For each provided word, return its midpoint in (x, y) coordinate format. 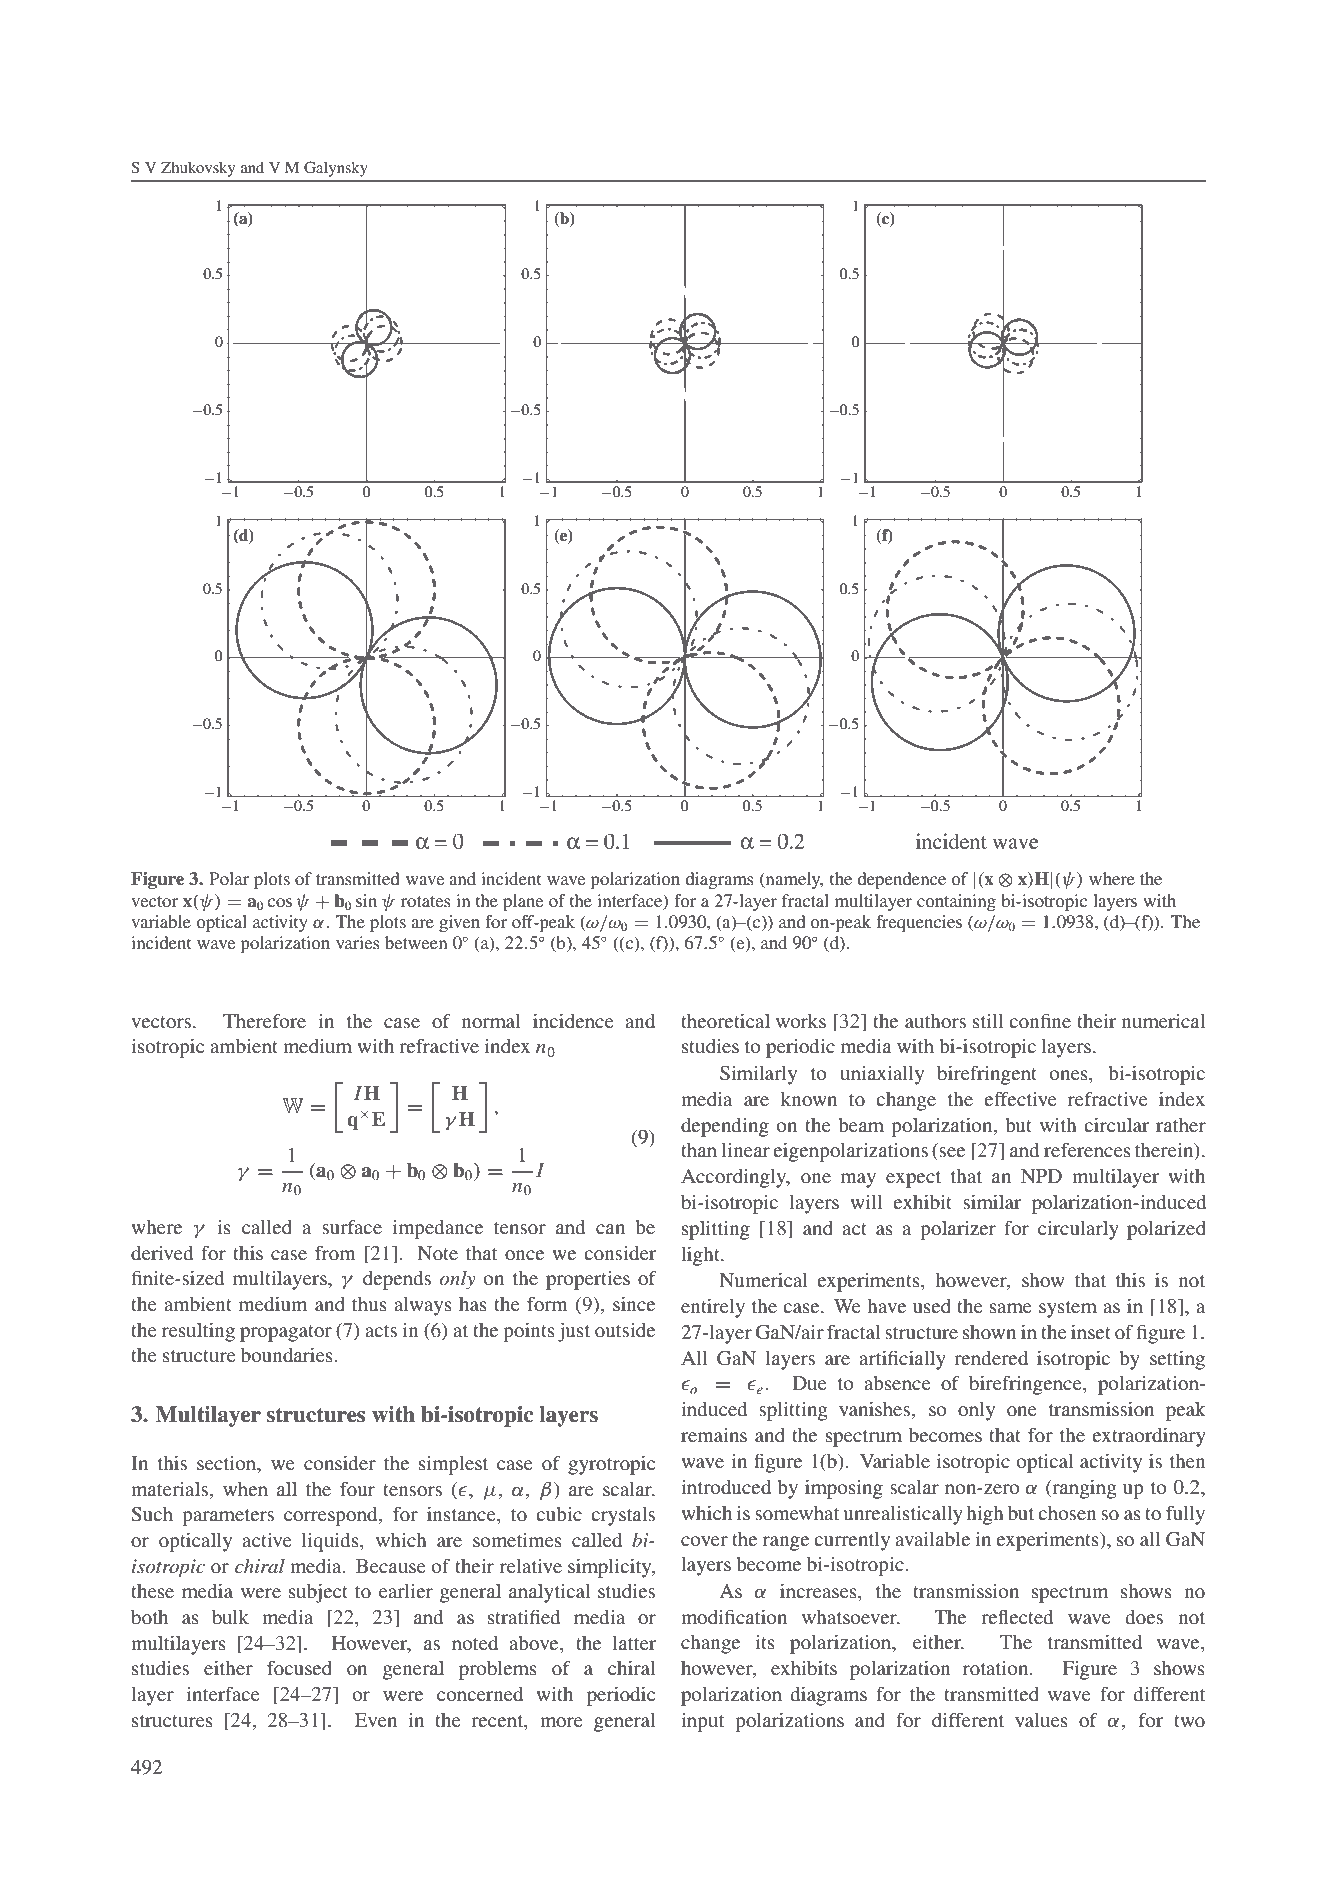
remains (714, 1434)
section (228, 1464)
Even (376, 1720)
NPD (1041, 1176)
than (699, 1150)
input (702, 1722)
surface (352, 1226)
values (1041, 1720)
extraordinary (1149, 1437)
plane (523, 902)
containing (956, 902)
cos (279, 902)
